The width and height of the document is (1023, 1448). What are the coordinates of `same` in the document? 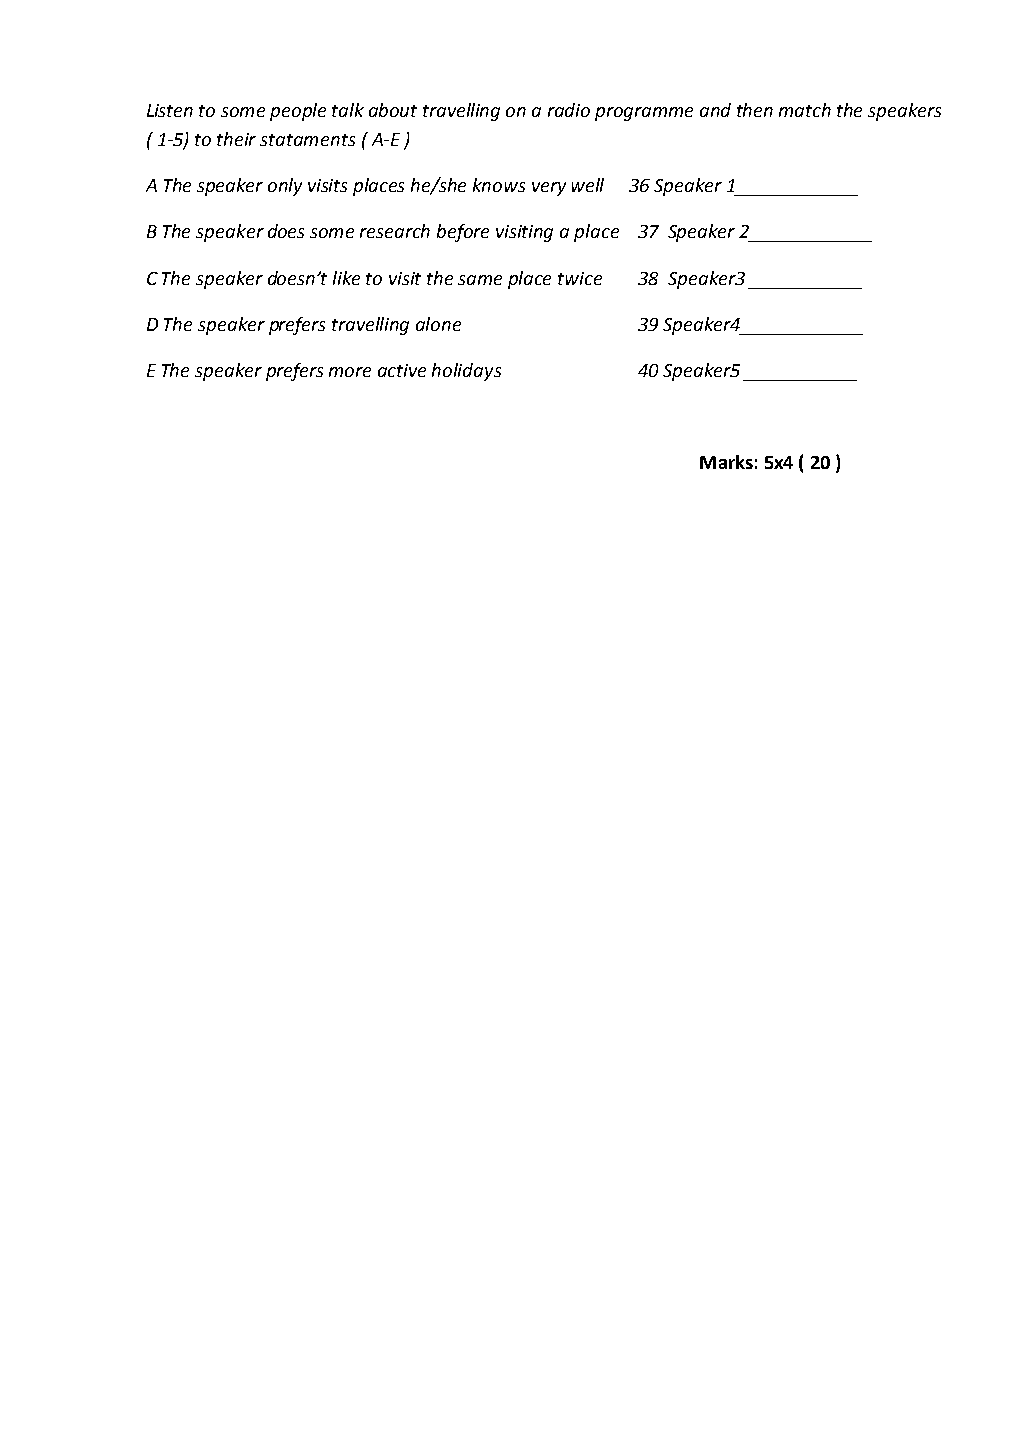 It's located at (480, 280).
